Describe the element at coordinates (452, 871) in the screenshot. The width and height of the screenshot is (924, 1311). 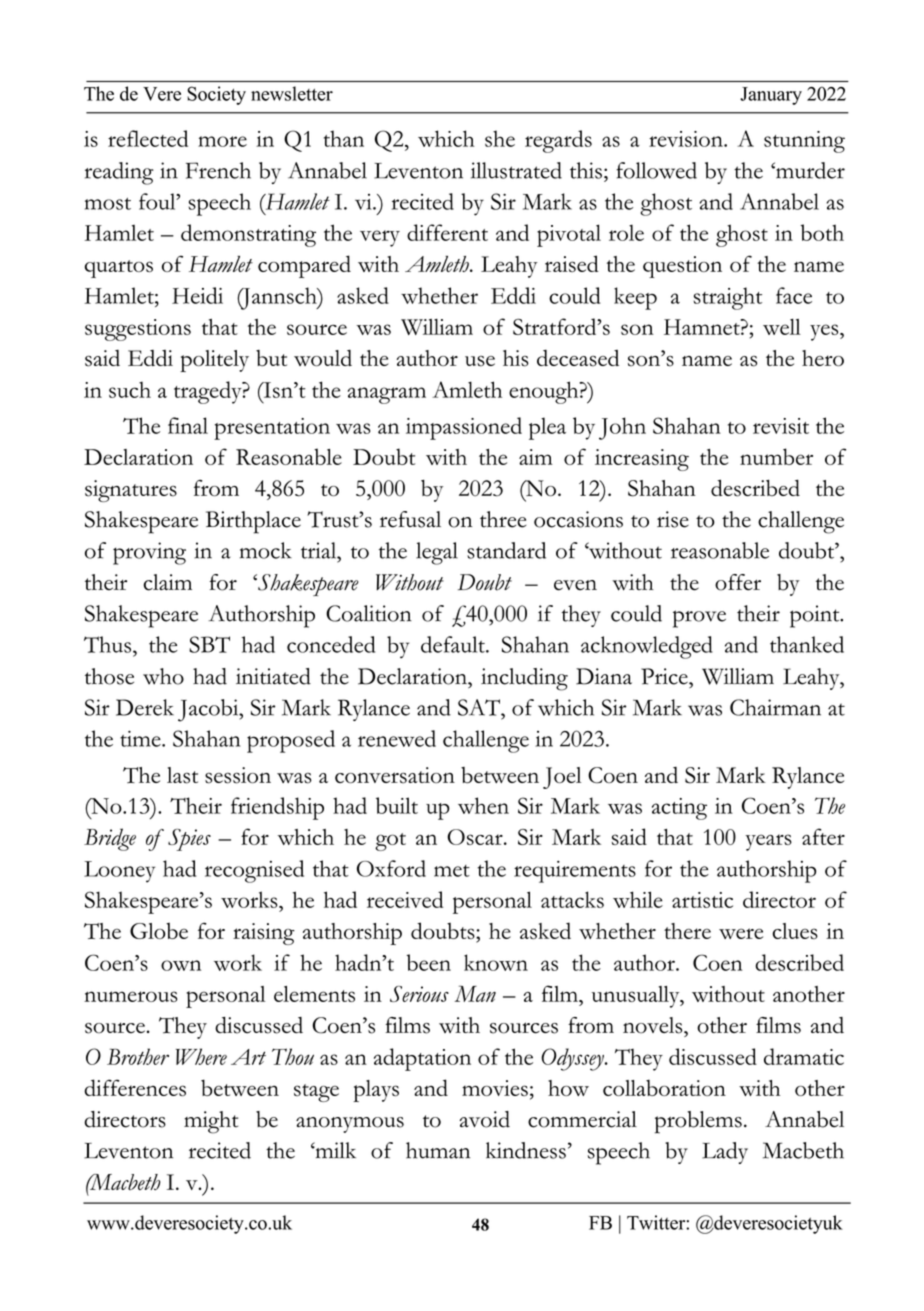
I see `met` at that location.
